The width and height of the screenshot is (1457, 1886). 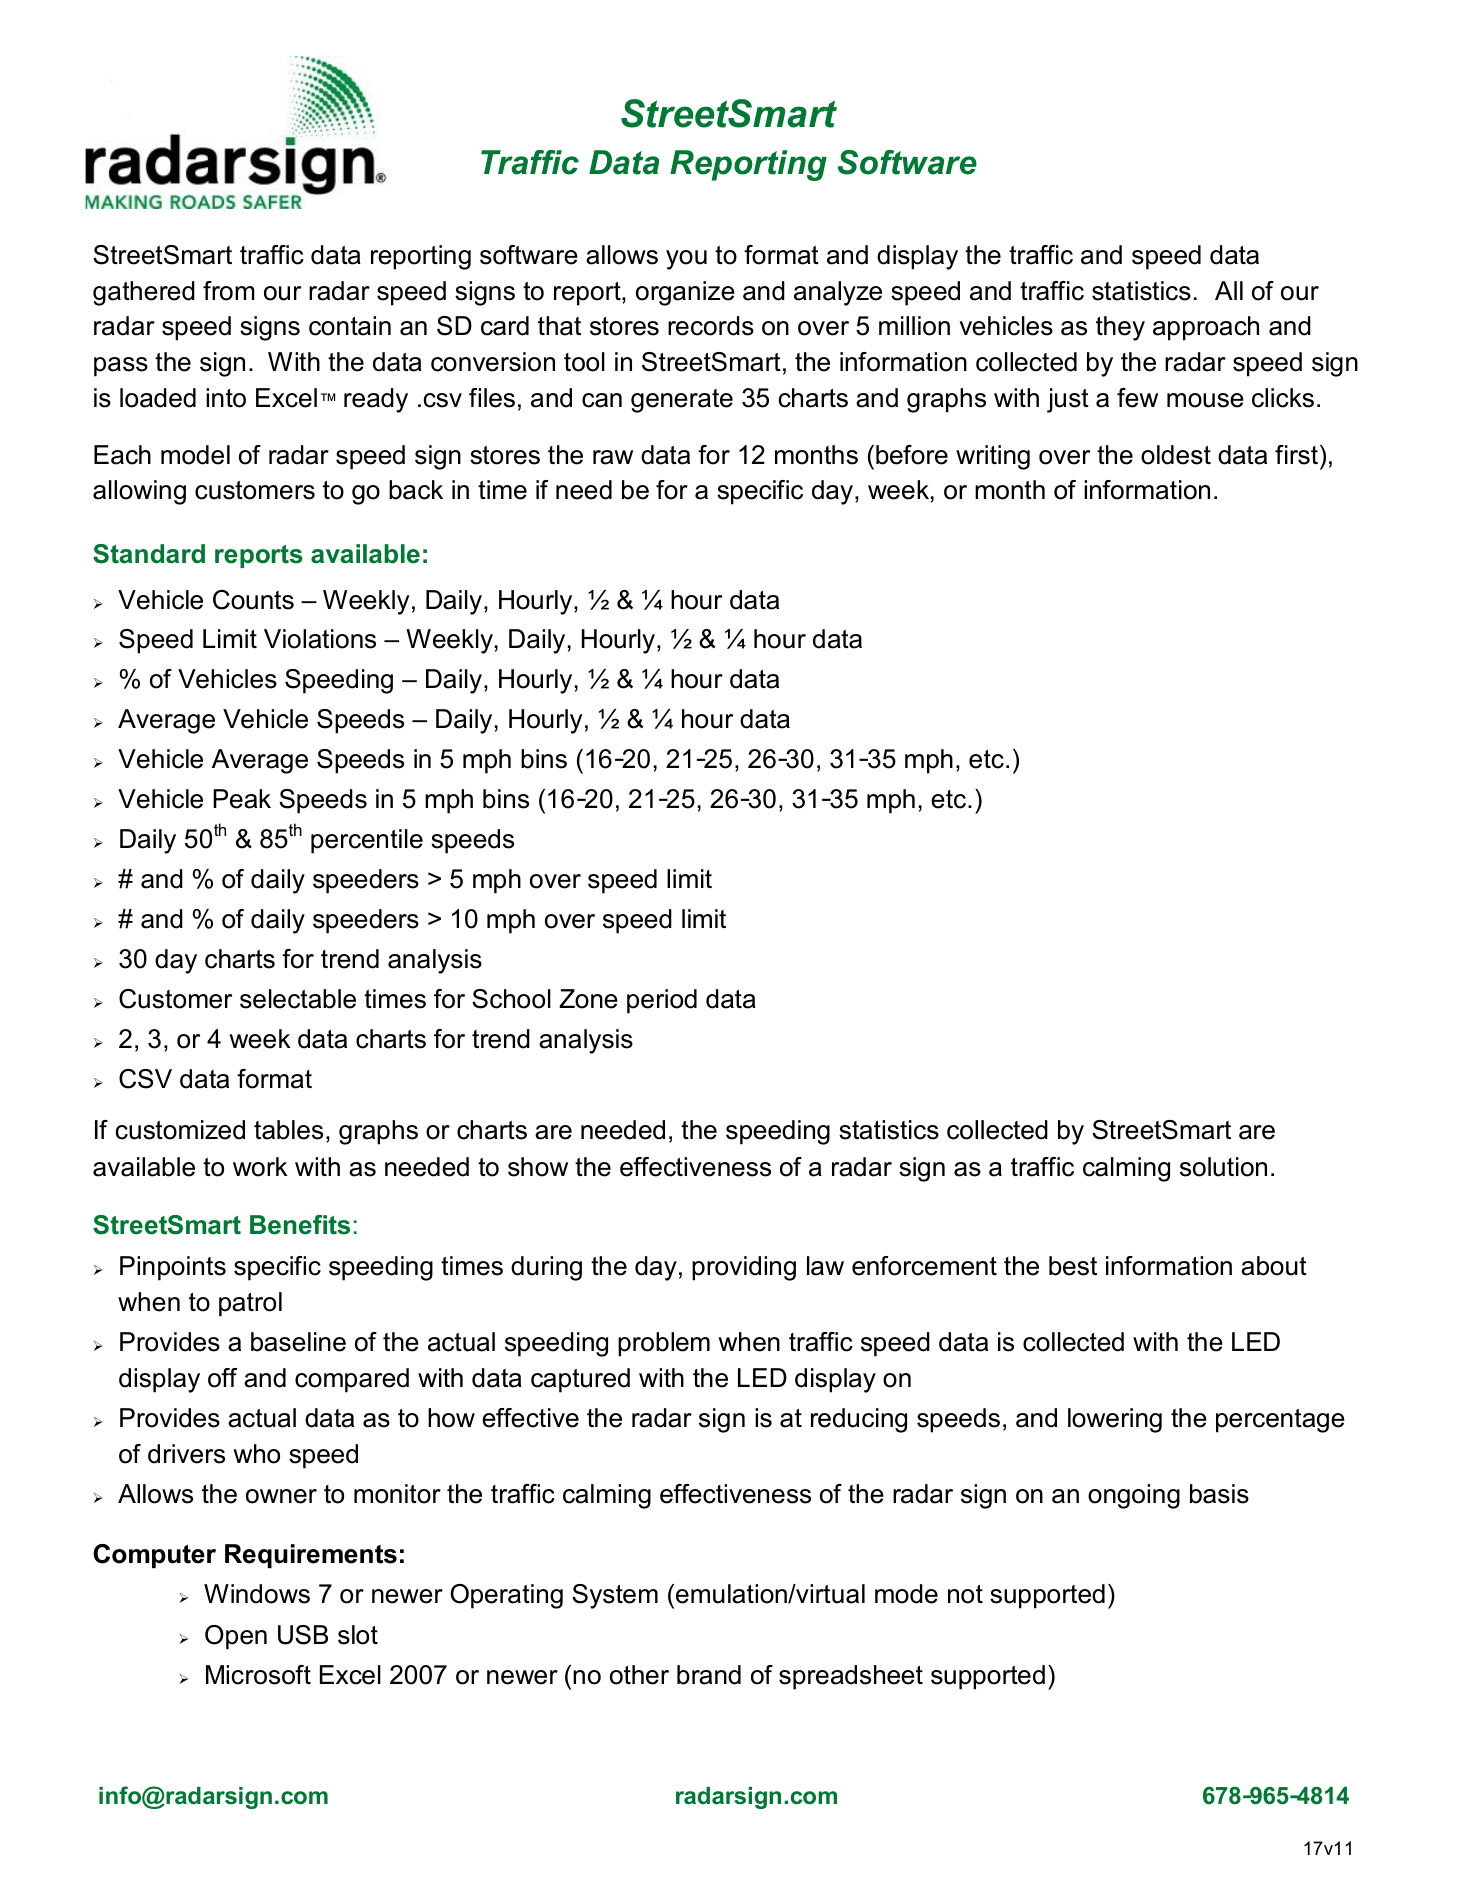 What do you see at coordinates (242, 799) in the screenshot?
I see `Peak` at bounding box center [242, 799].
